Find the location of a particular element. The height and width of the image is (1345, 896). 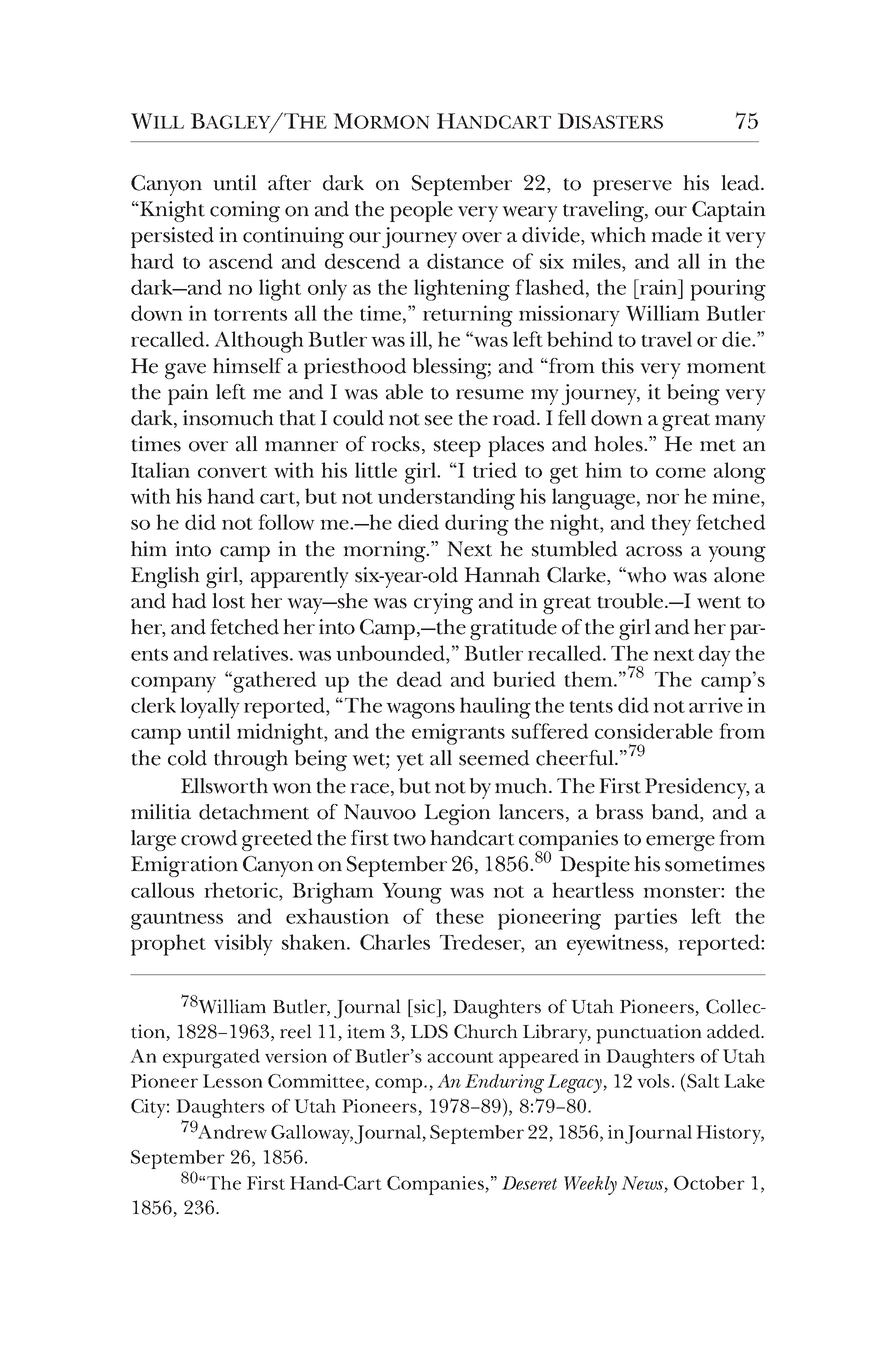

Lesson is located at coordinates (233, 1081).
